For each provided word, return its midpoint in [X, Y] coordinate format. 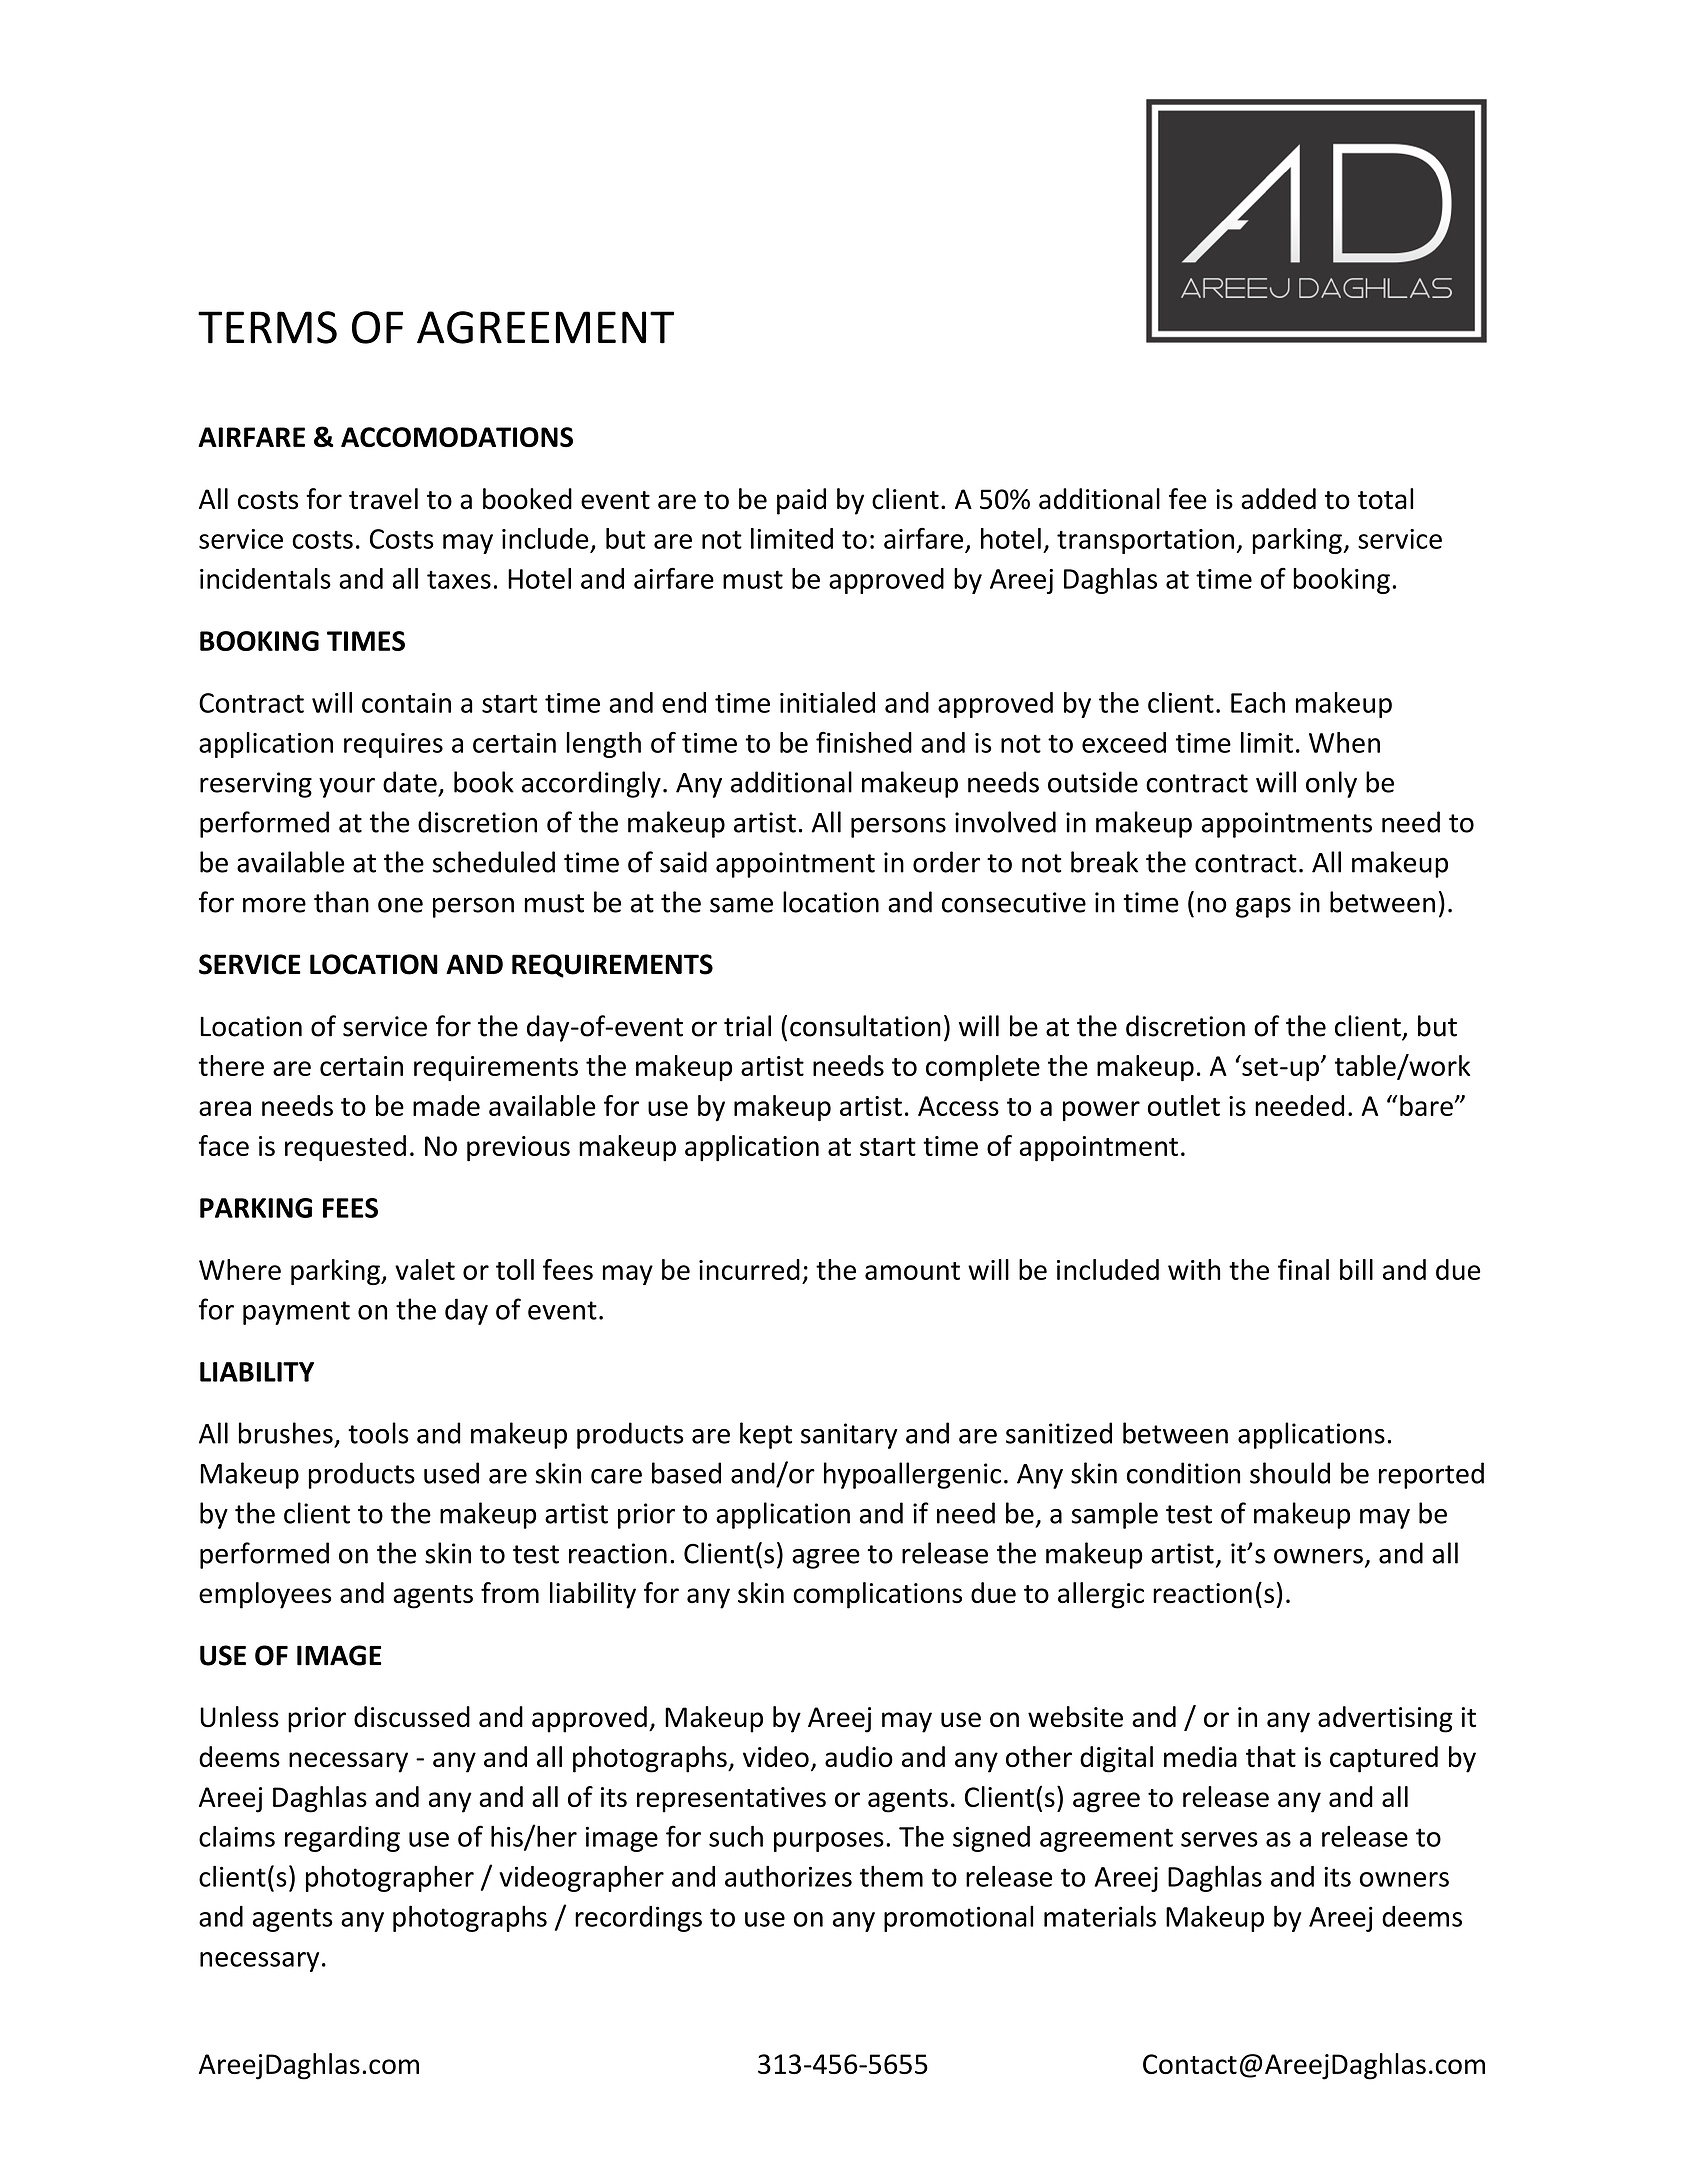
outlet [1184, 1105]
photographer [390, 1879]
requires [393, 745]
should [1290, 1473]
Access [958, 1106]
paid [801, 501]
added [1278, 499]
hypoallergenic [912, 1475]
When [1344, 742]
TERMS [267, 327]
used [451, 1473]
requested [345, 1148]
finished [864, 742]
